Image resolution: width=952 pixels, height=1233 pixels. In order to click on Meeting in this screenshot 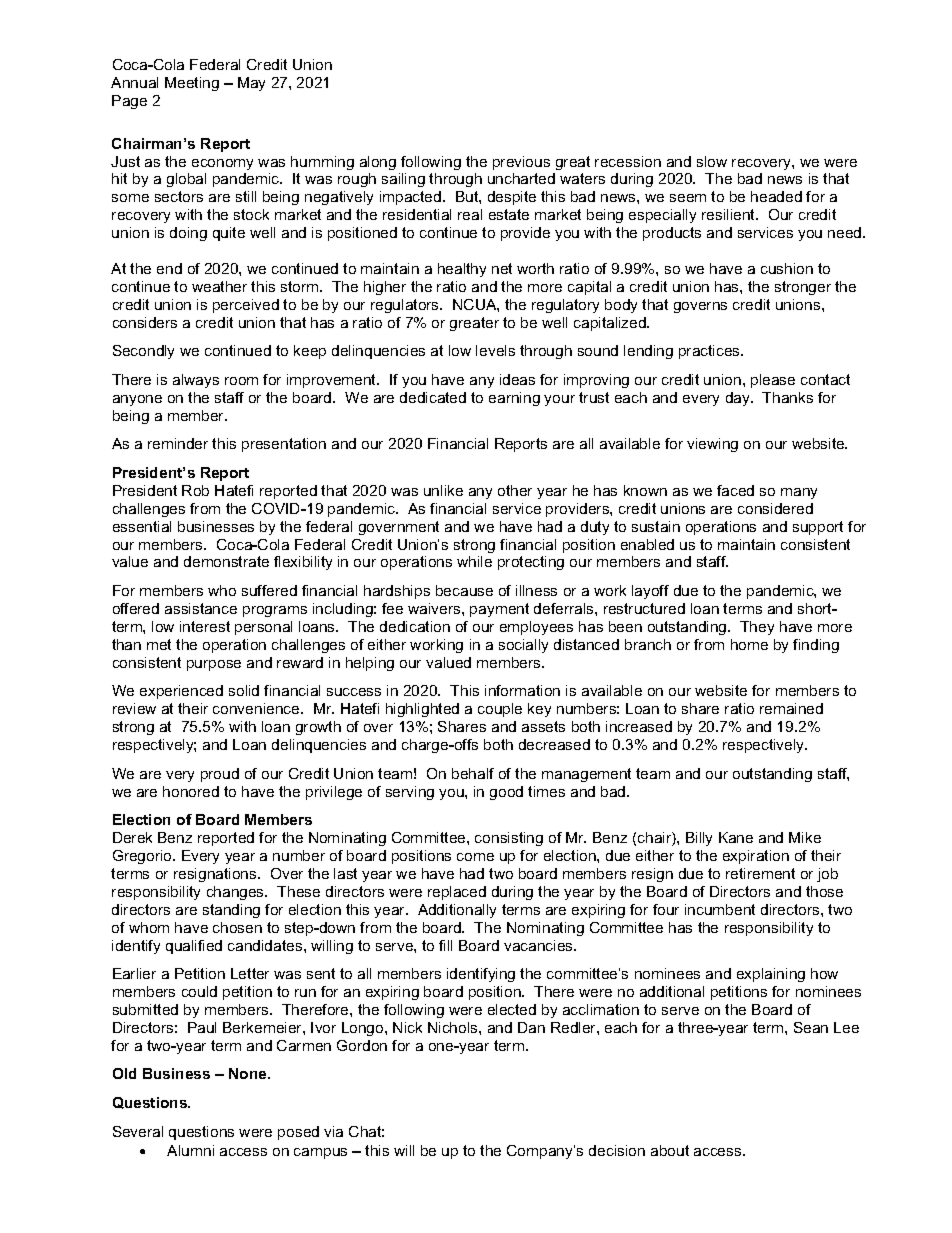, I will do `click(192, 84)`.
